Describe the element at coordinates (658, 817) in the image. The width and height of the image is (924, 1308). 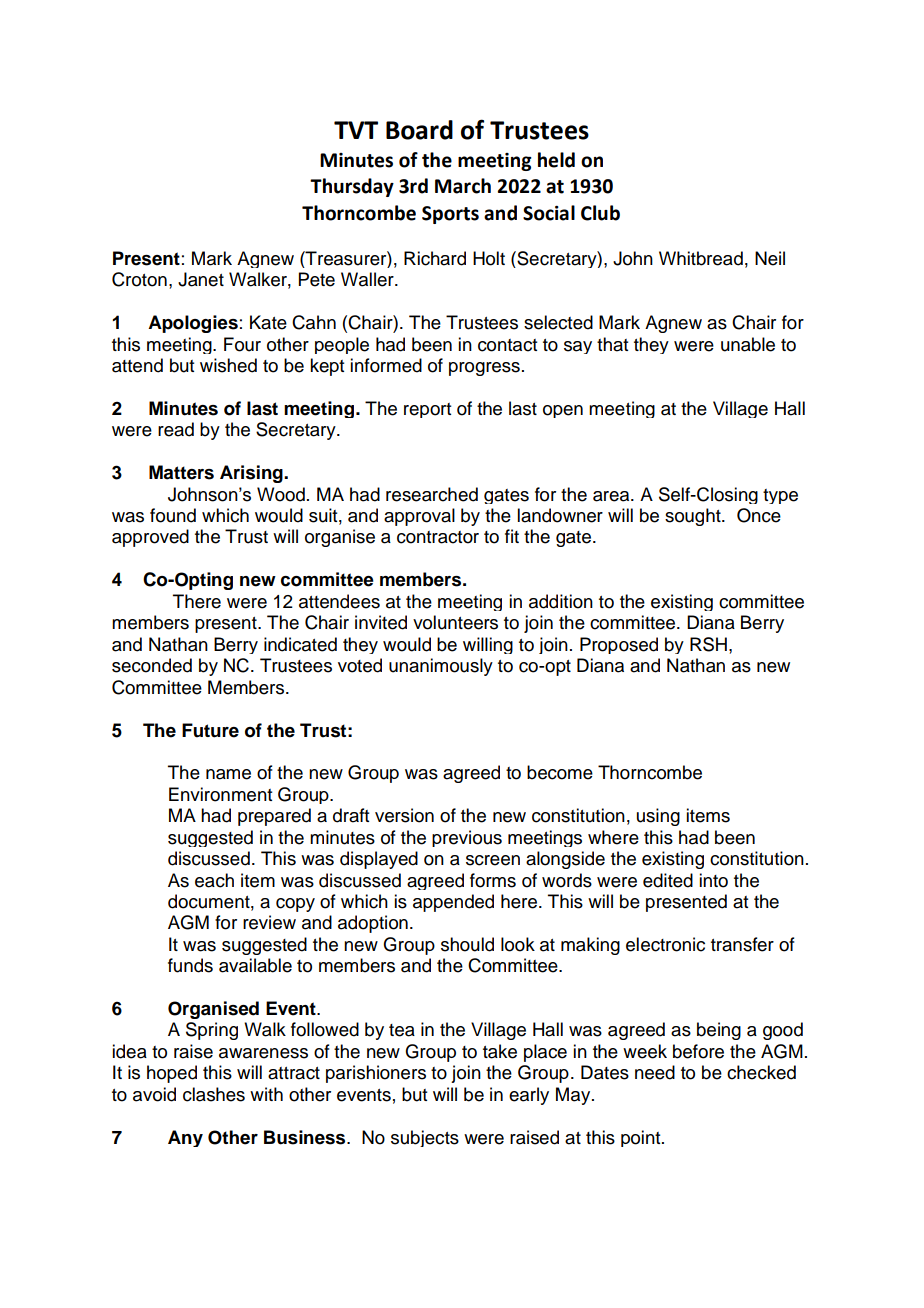
I see `using` at that location.
